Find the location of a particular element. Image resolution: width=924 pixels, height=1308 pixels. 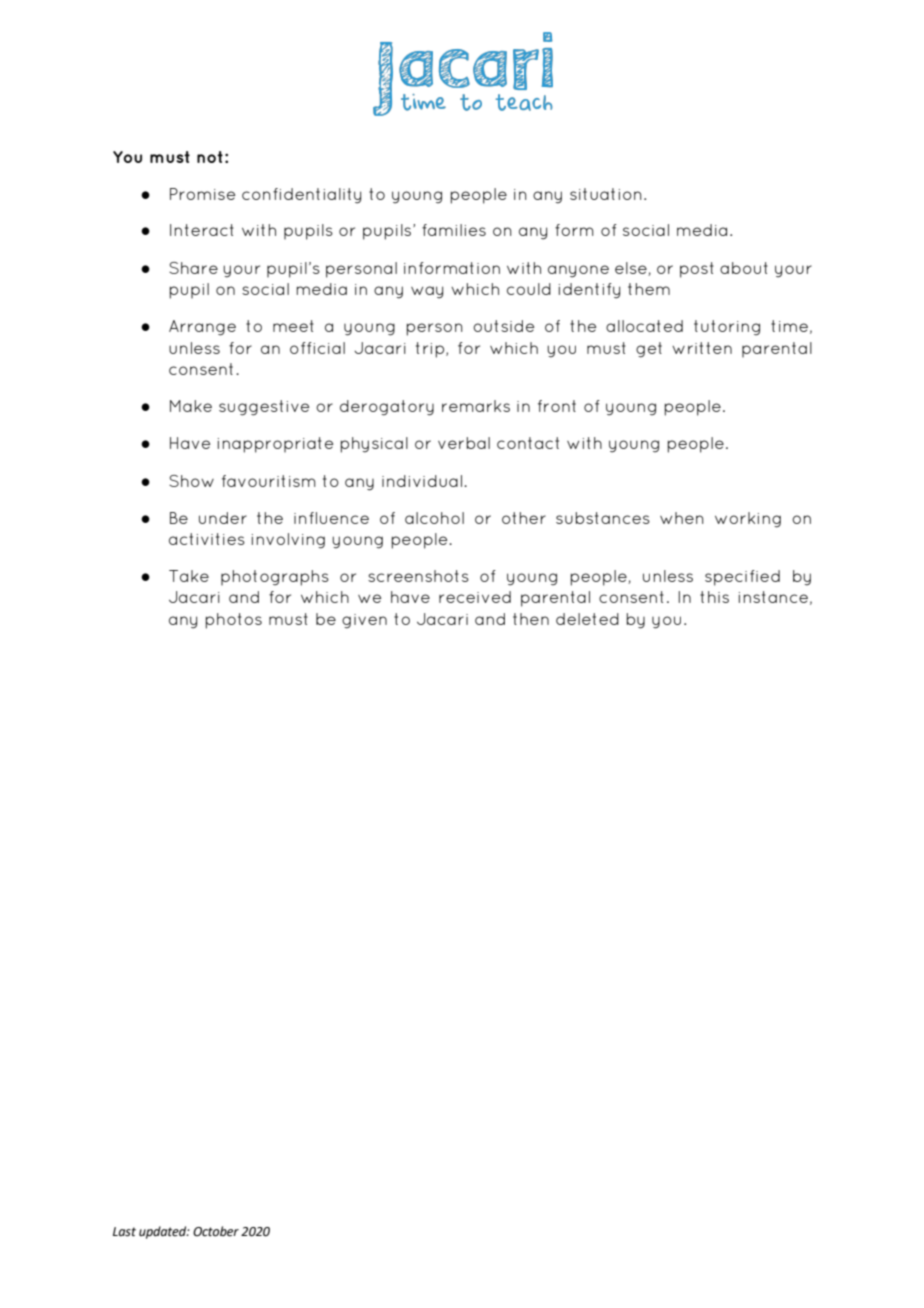

October is located at coordinates (216, 1231).
